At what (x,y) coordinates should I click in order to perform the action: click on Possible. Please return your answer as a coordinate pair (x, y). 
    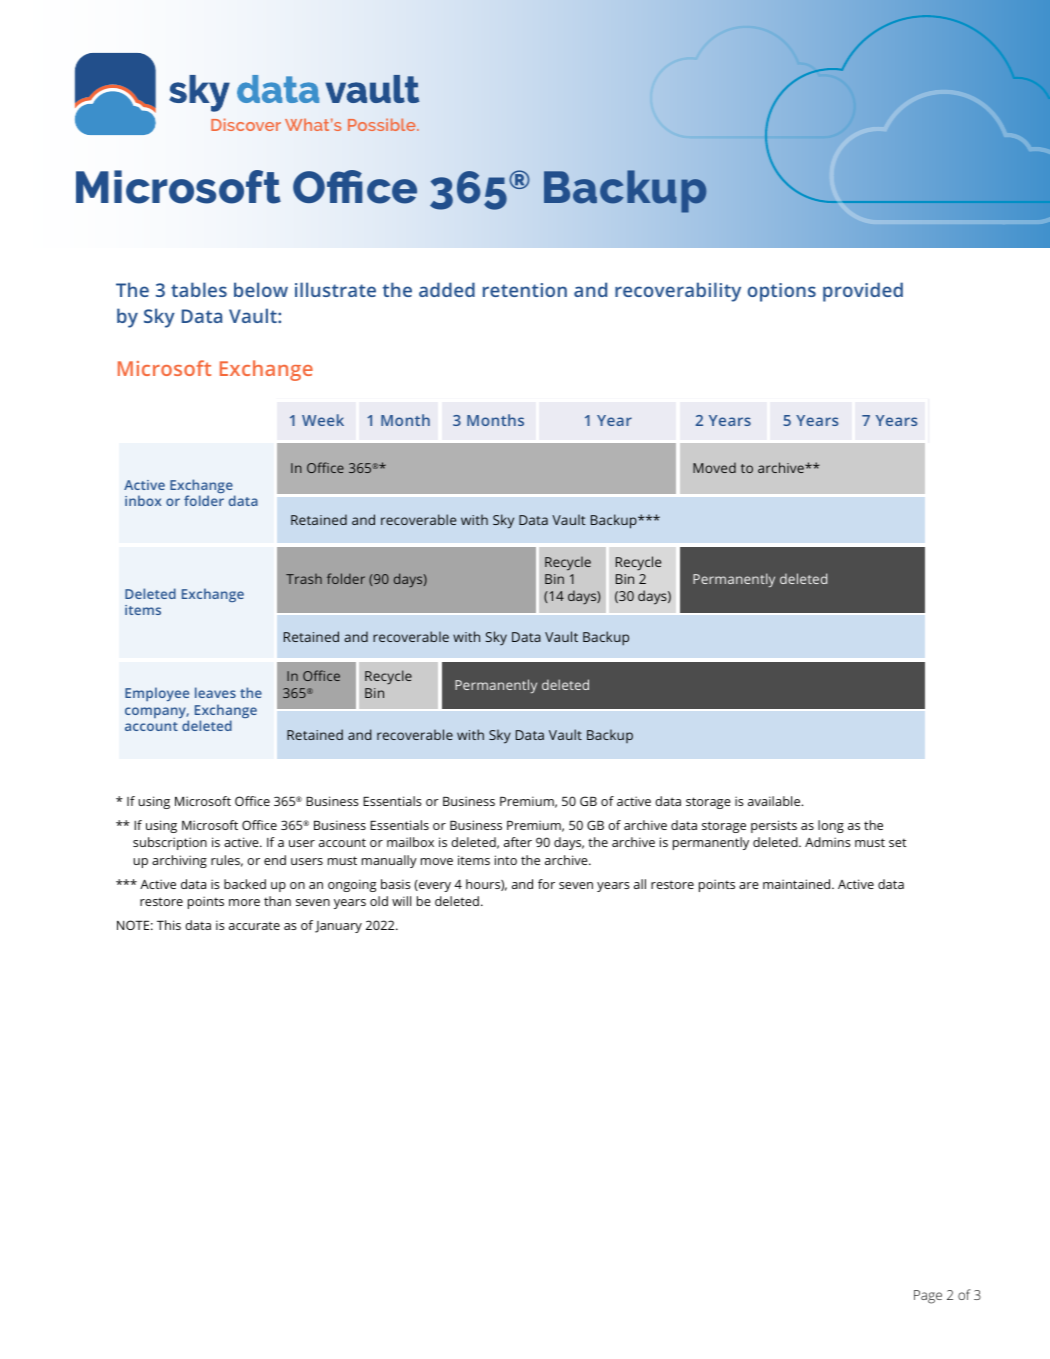
    Looking at the image, I should click on (383, 124).
